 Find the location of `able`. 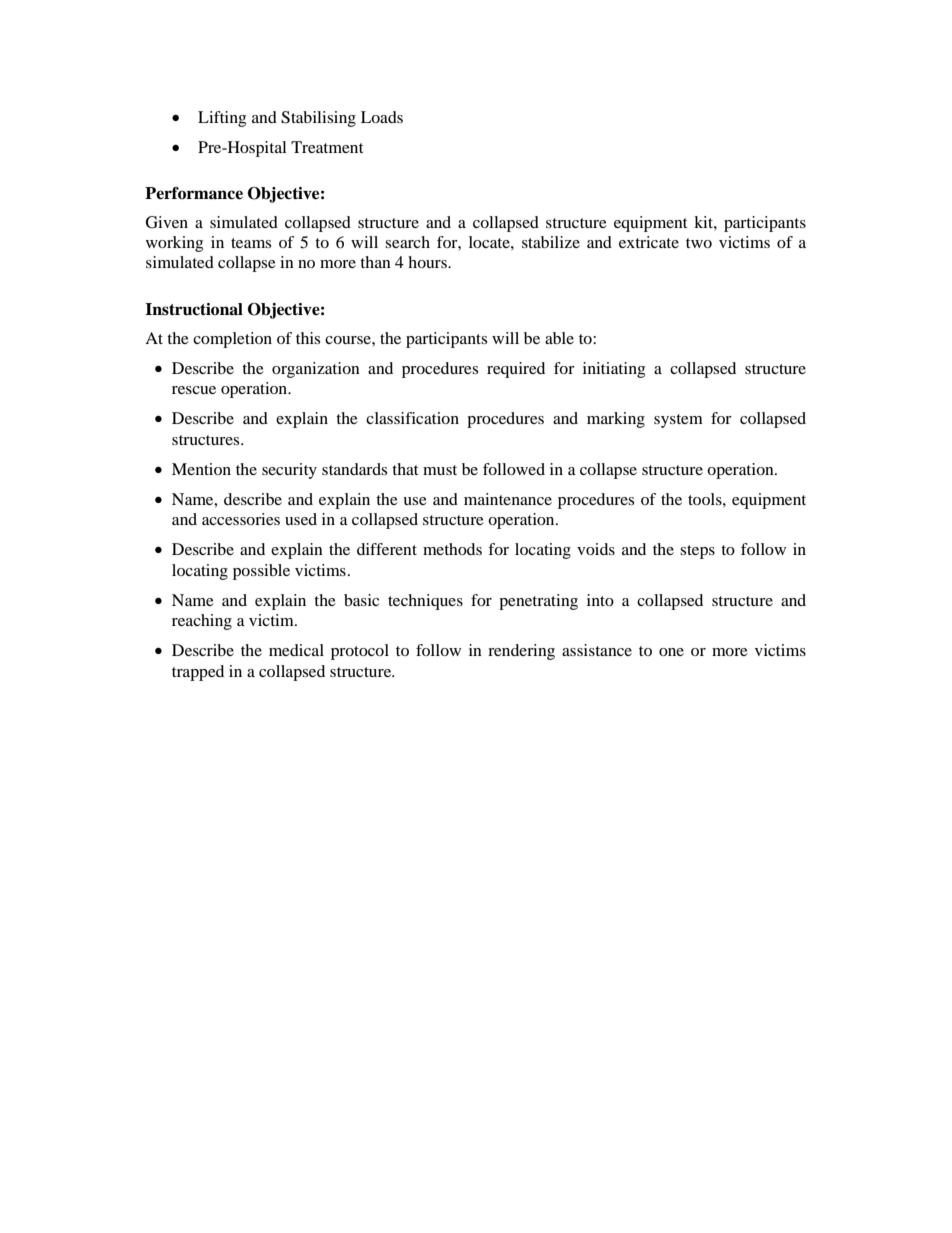

able is located at coordinates (559, 338).
